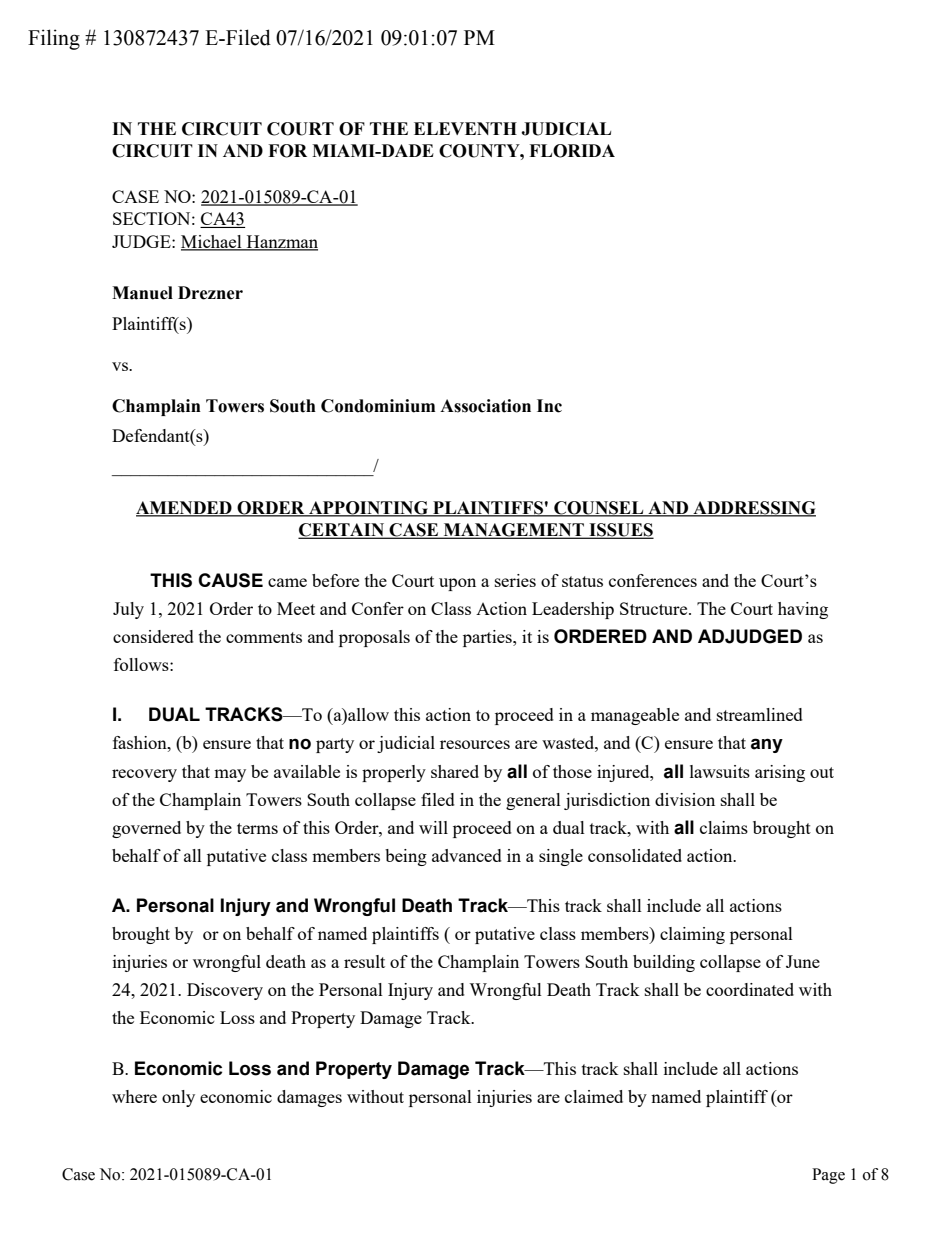 The image size is (952, 1233). I want to click on ELEVENTH, so click(465, 128).
